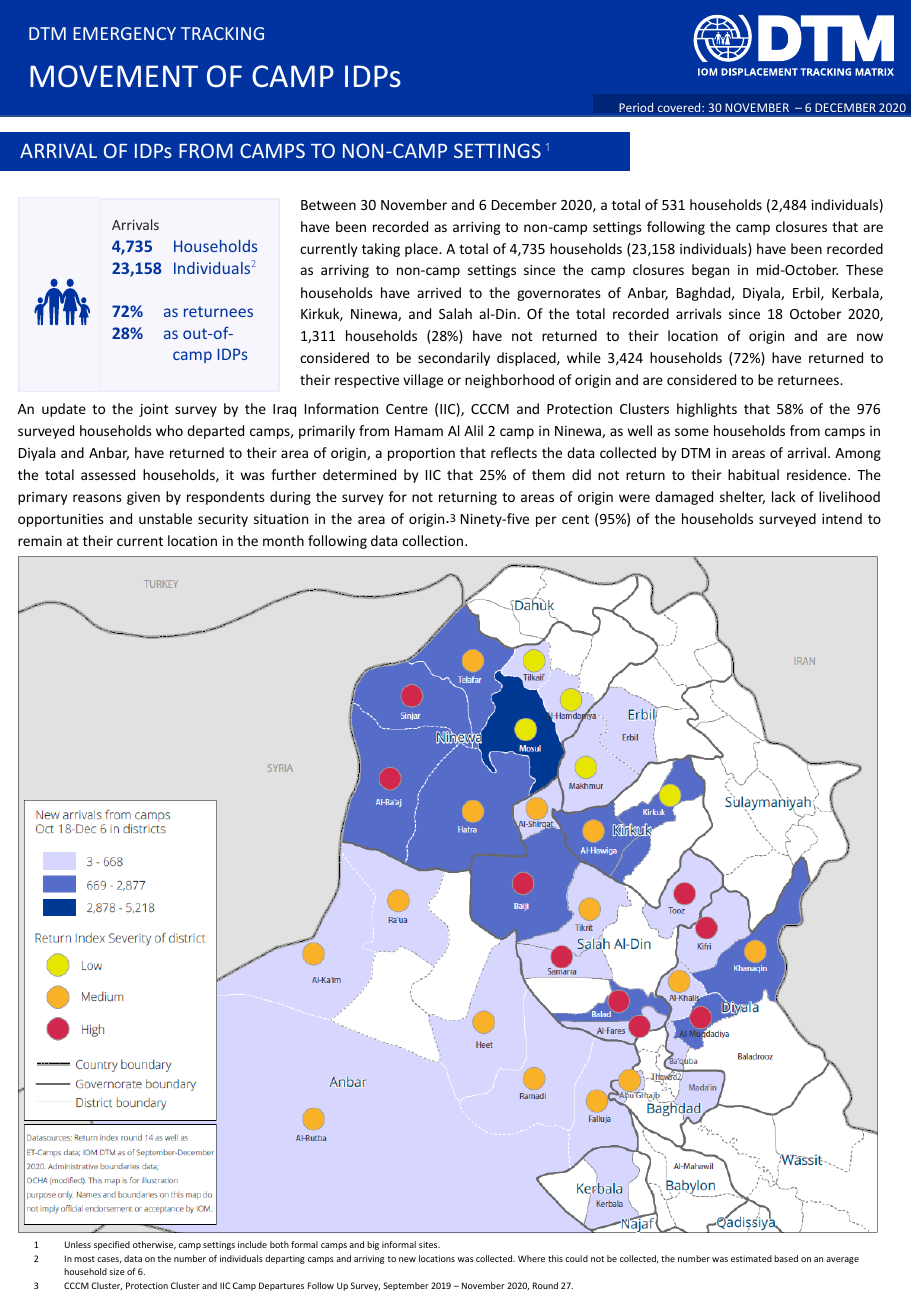 This screenshot has width=911, height=1316. I want to click on month, so click(283, 540).
